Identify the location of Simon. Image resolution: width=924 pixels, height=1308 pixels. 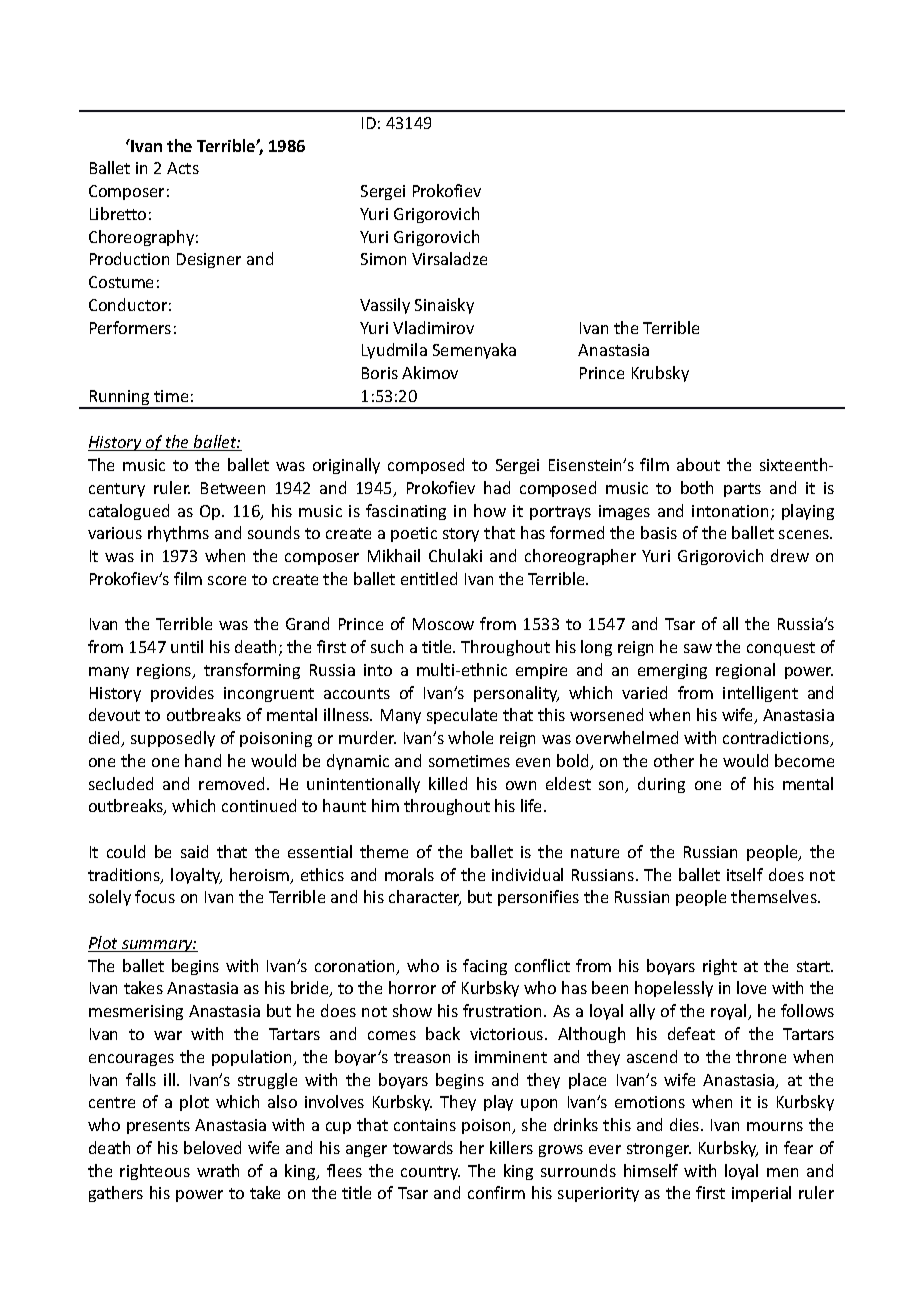
(383, 259).
